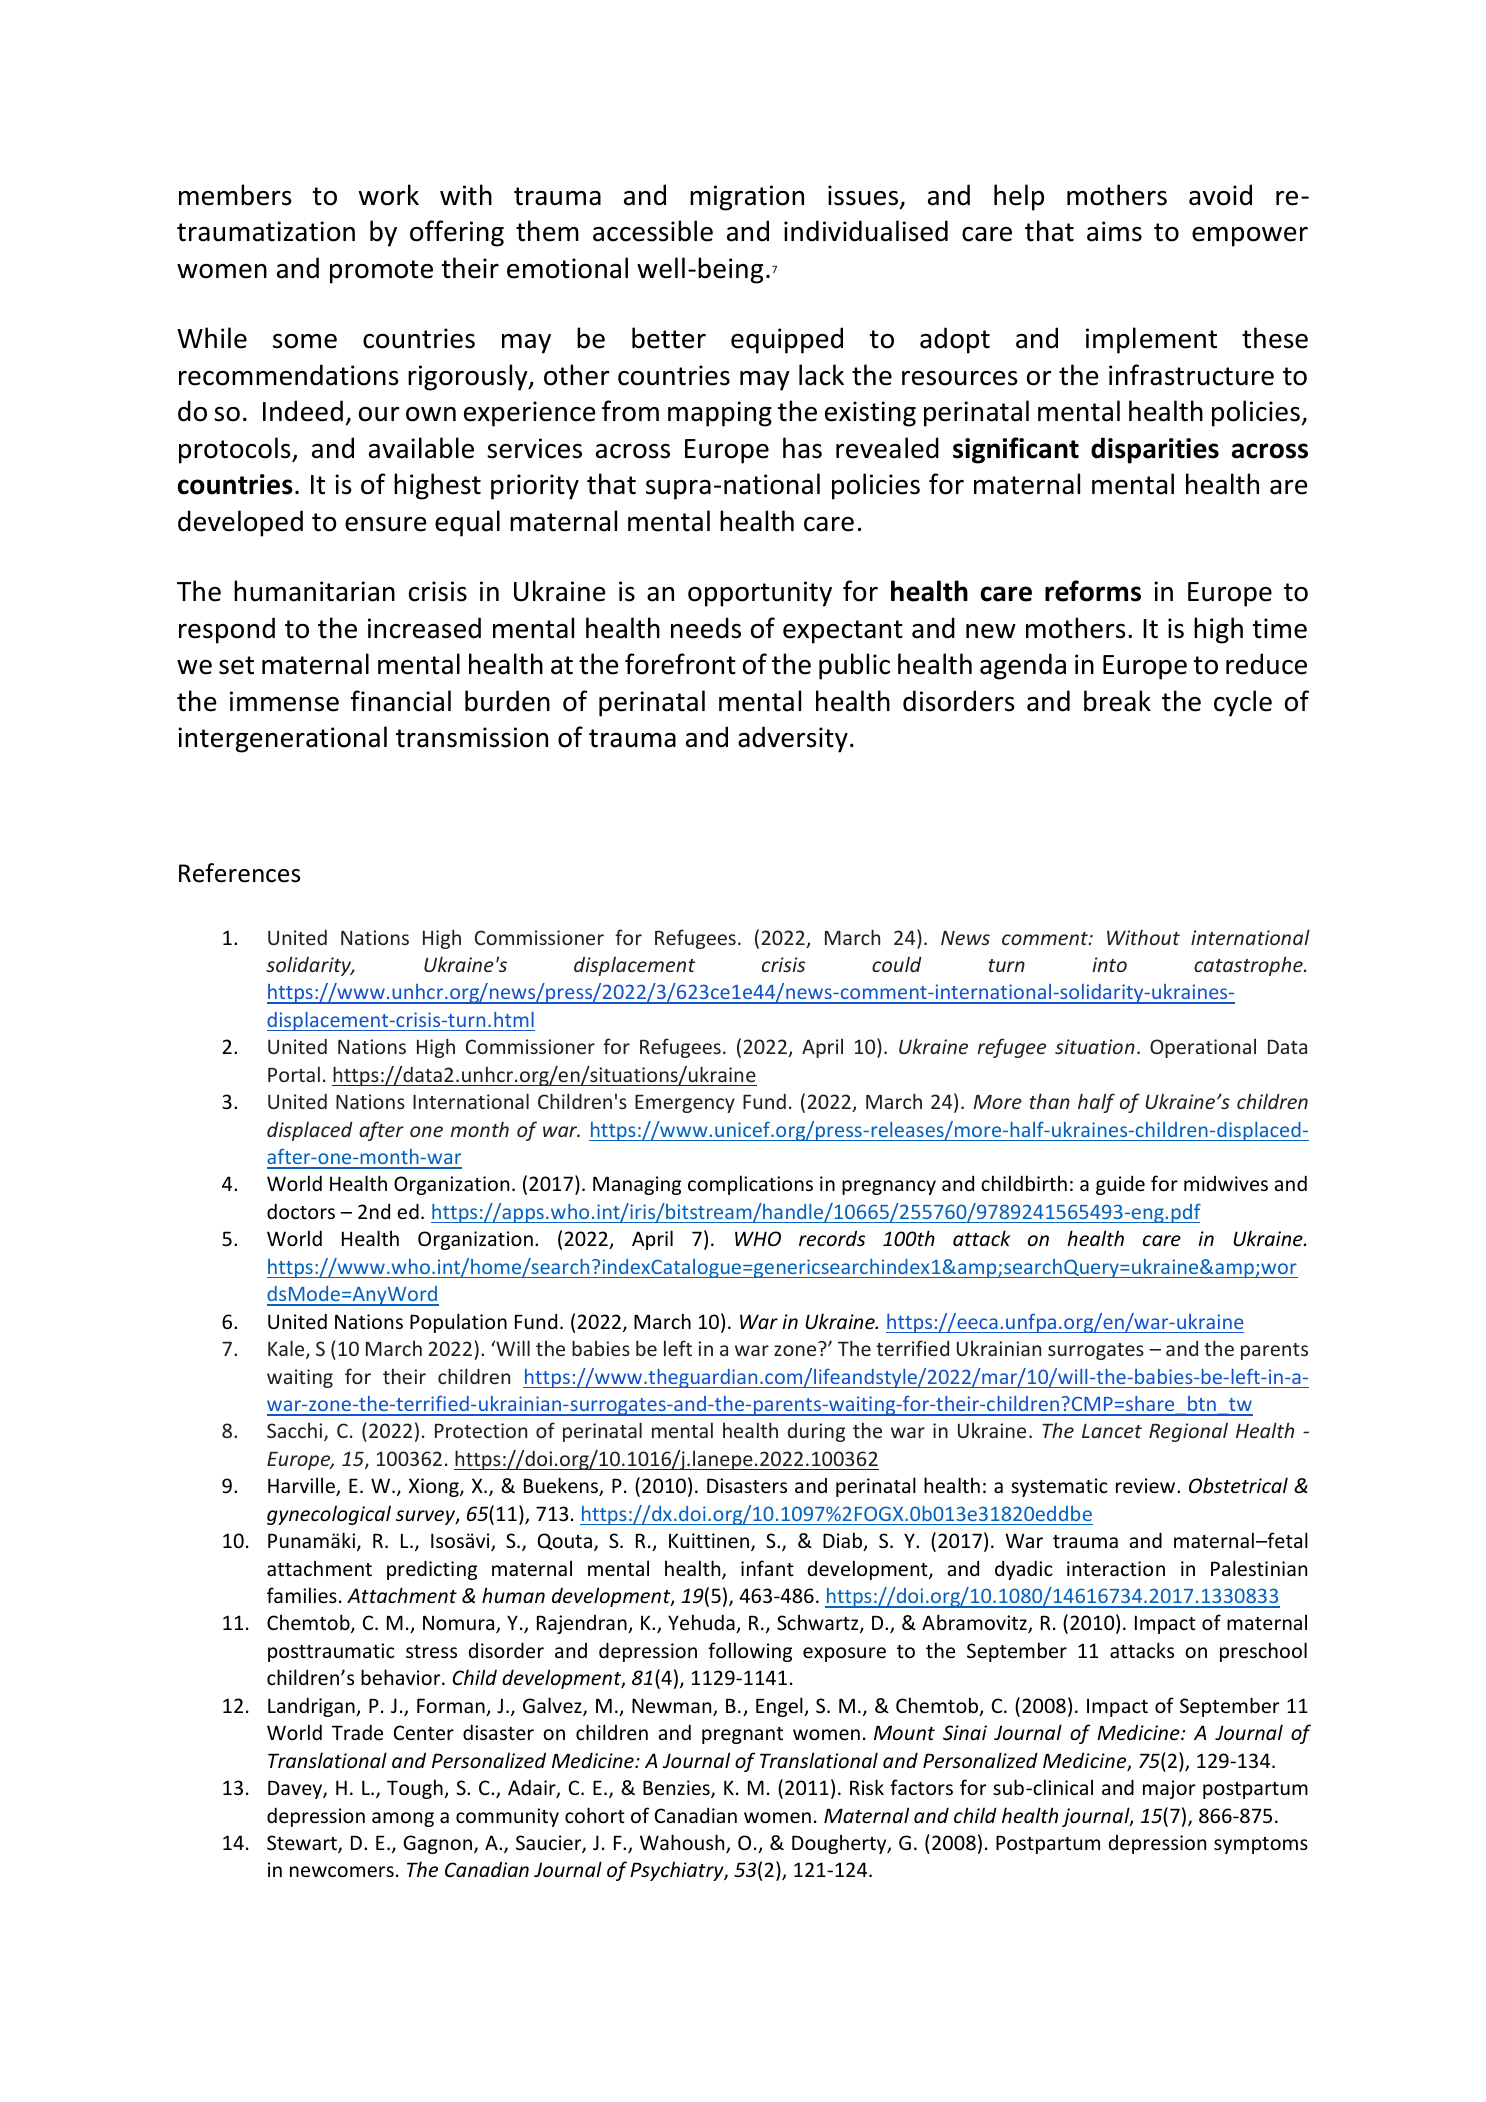 The height and width of the page is (2102, 1486). Describe the element at coordinates (381, 272) in the page. I see `promote` at that location.
